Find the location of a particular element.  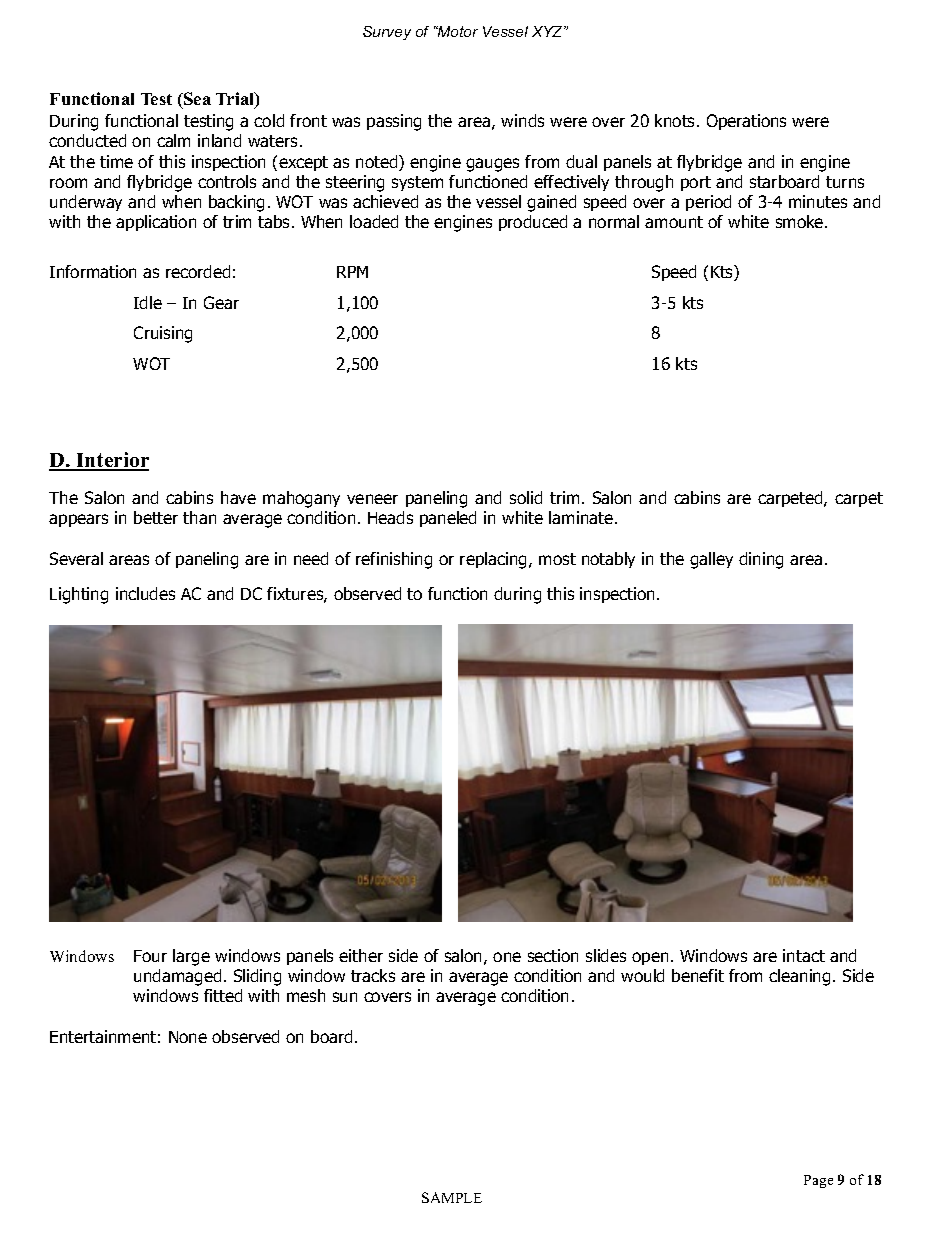

Operations is located at coordinates (746, 122).
